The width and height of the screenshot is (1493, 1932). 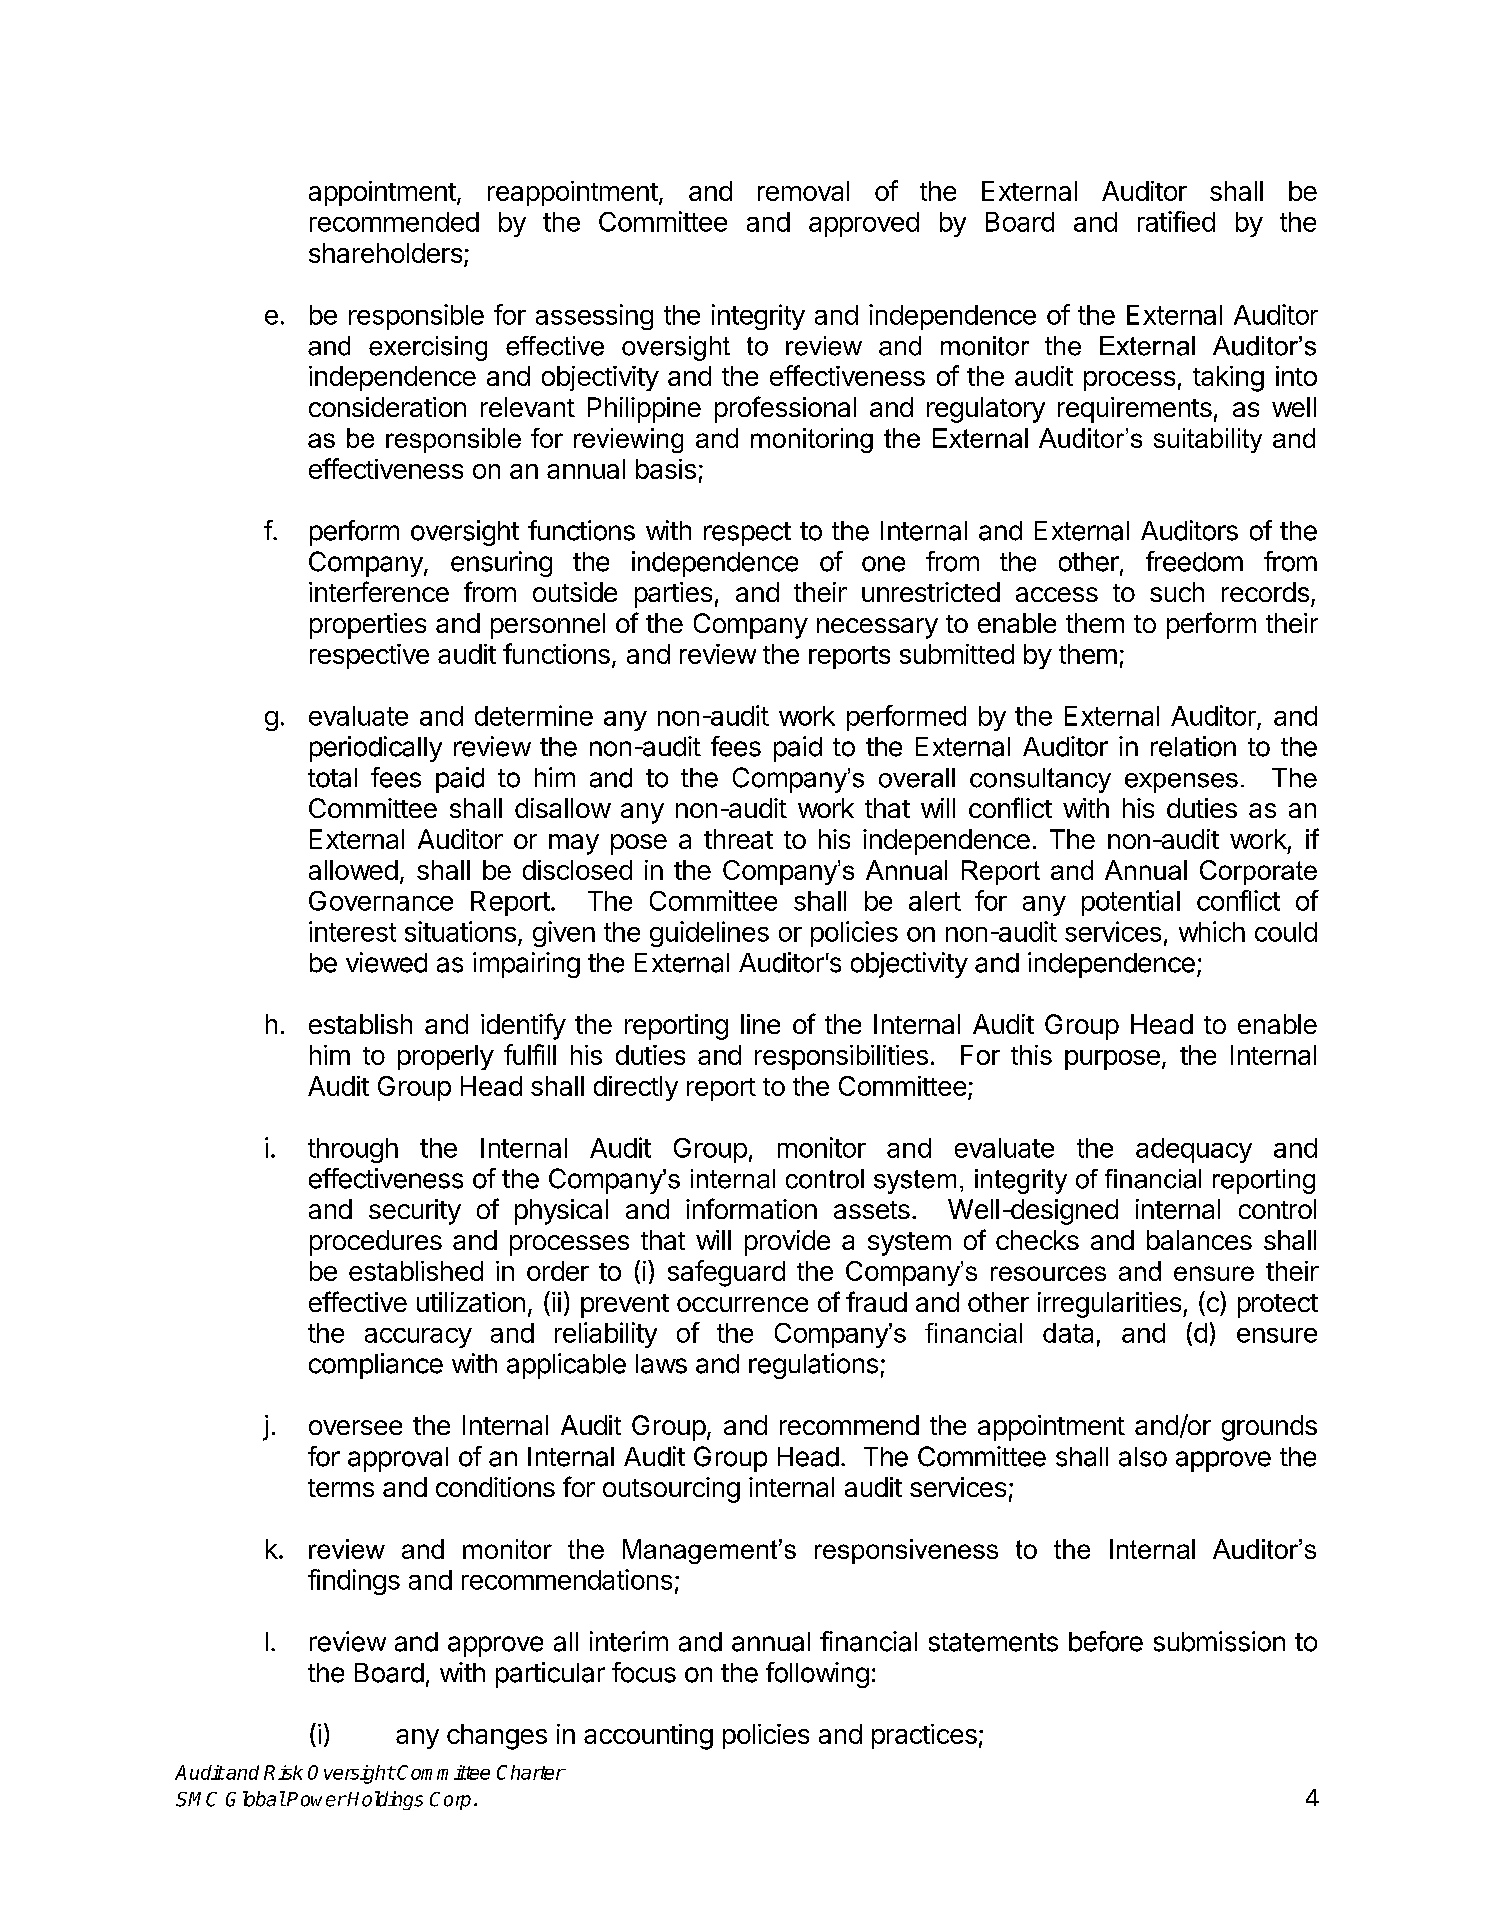 What do you see at coordinates (803, 191) in the screenshot?
I see `removal` at bounding box center [803, 191].
